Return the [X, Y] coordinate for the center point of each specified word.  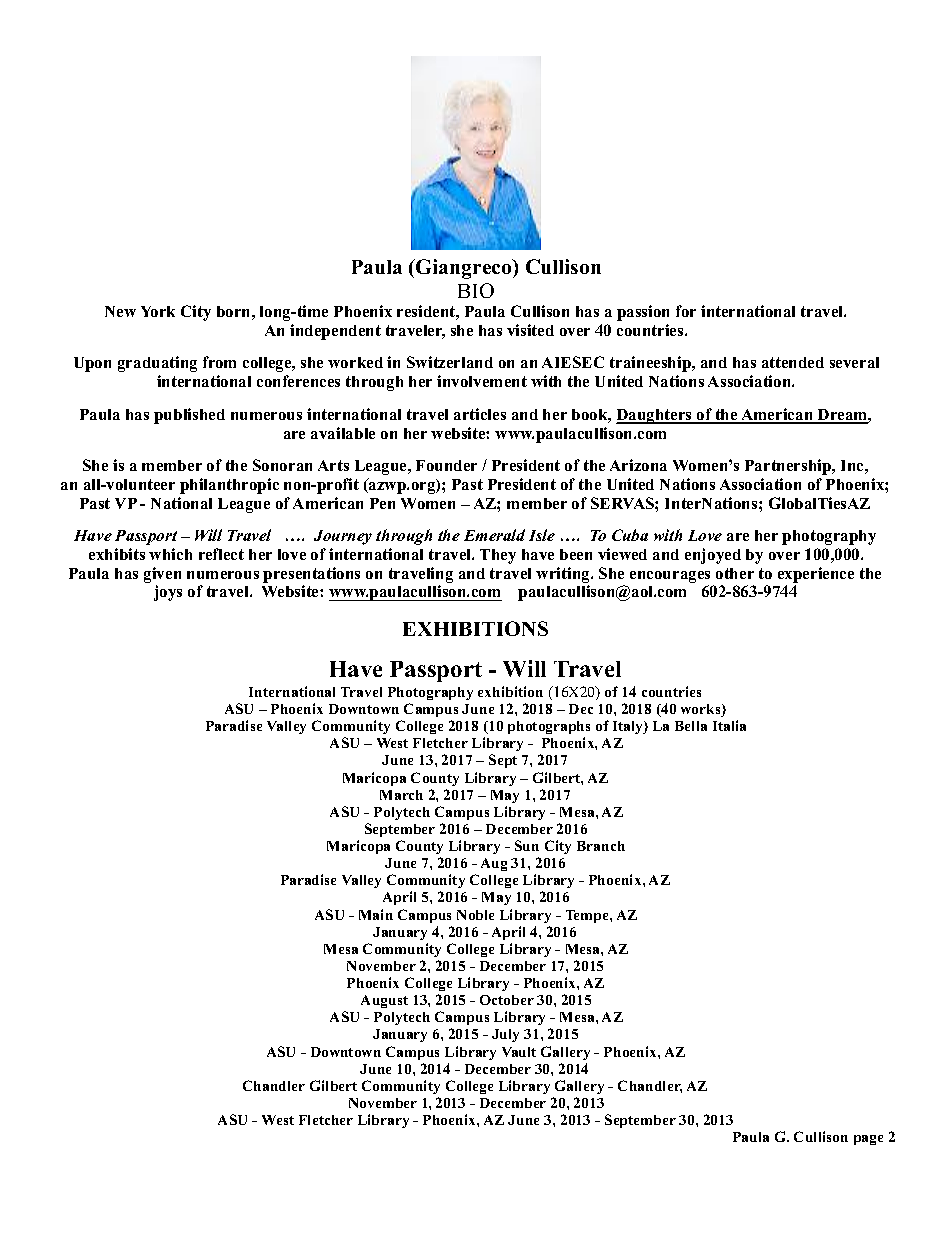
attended [793, 362]
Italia [729, 725]
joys [168, 593]
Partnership [789, 467]
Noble [475, 915]
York [158, 311]
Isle [542, 535]
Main [376, 914]
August [384, 1001]
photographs [549, 729]
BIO [476, 290]
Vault [519, 1052]
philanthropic [229, 486]
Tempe [588, 916]
